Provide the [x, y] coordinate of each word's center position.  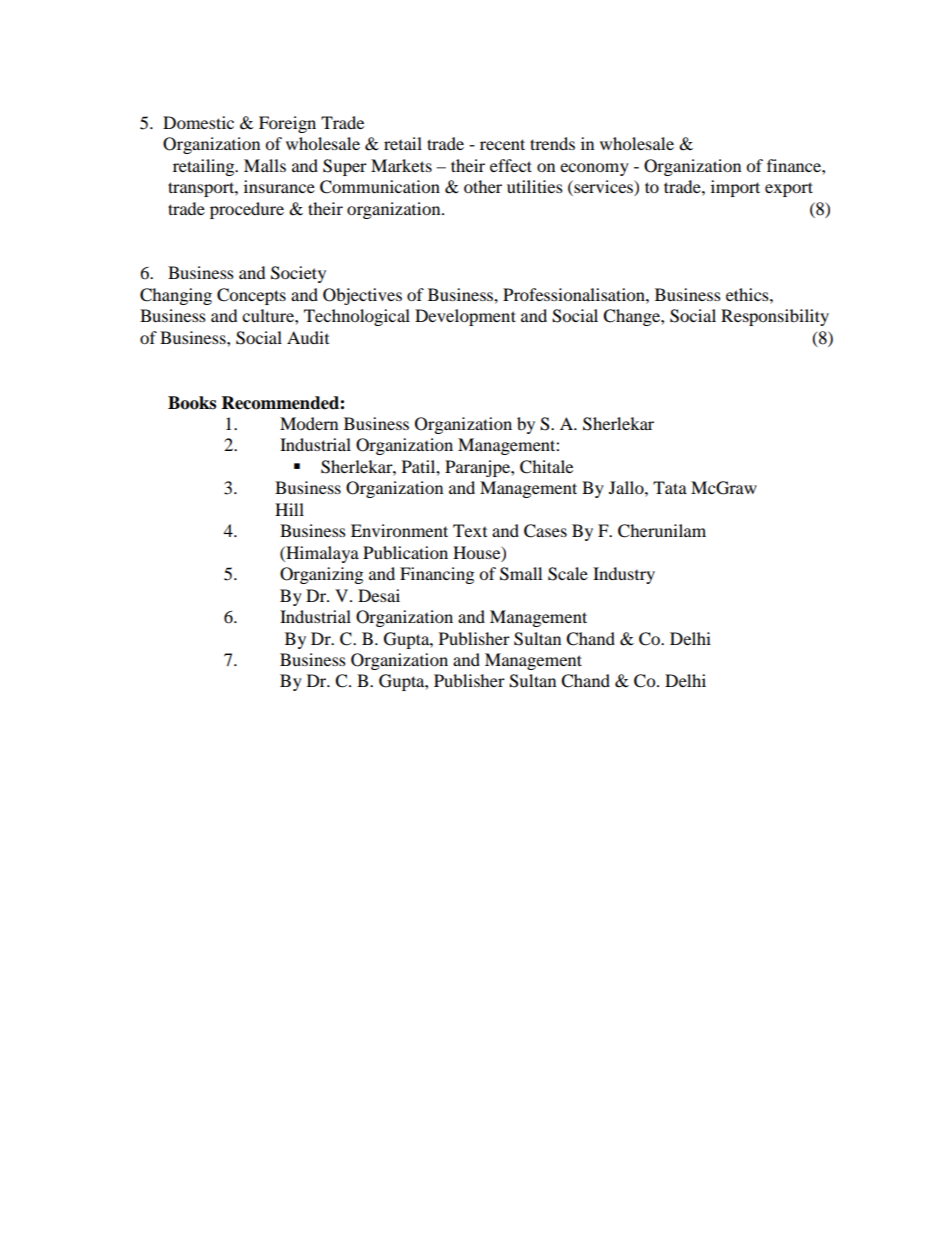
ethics [748, 294]
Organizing [321, 575]
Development [465, 317]
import [735, 188]
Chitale [546, 467]
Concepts [251, 296]
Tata [670, 487]
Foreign [287, 124]
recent [502, 144]
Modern [309, 423]
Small [521, 574]
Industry [624, 575]
